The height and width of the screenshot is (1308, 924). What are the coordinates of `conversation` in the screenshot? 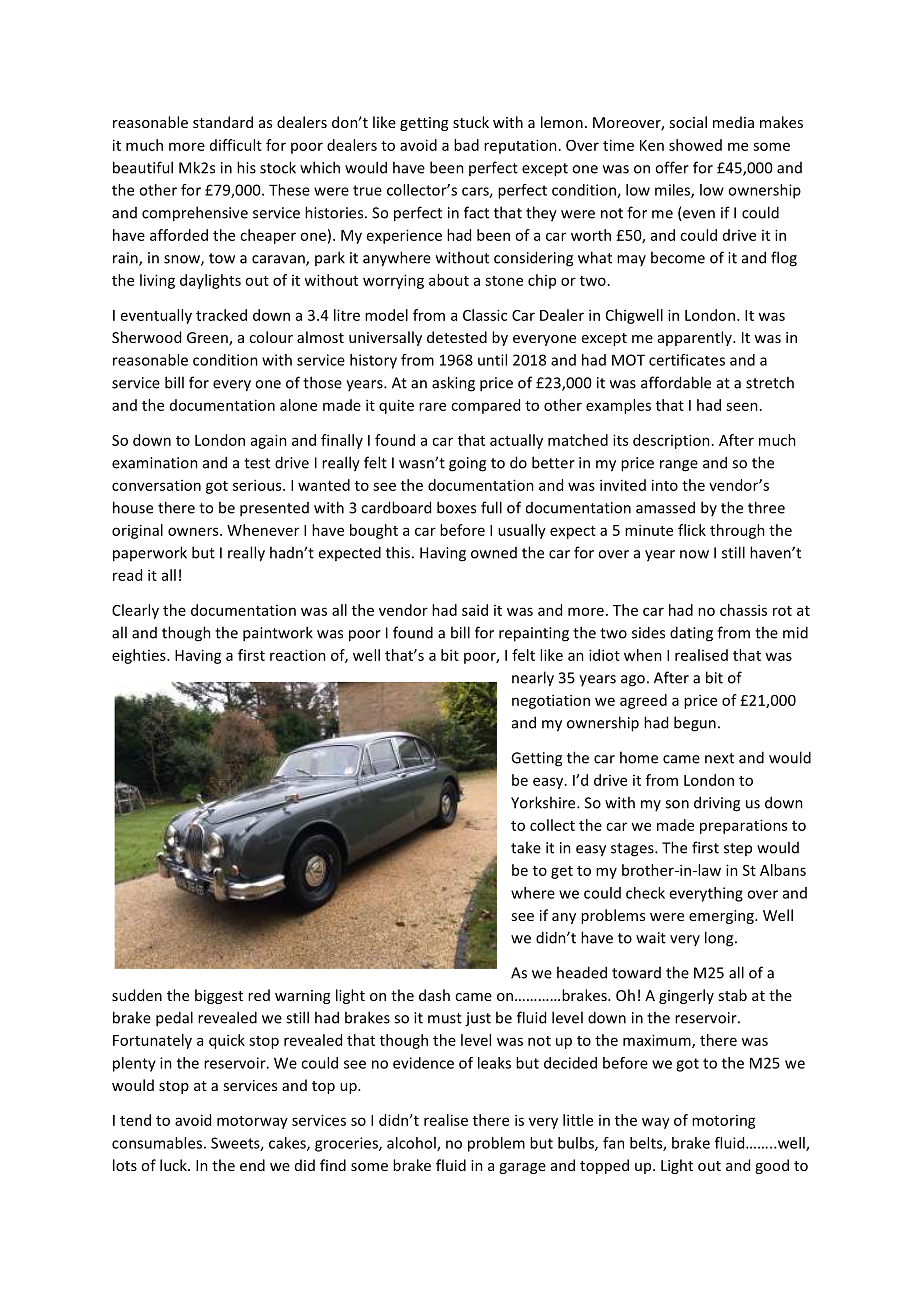 It's located at (156, 485).
